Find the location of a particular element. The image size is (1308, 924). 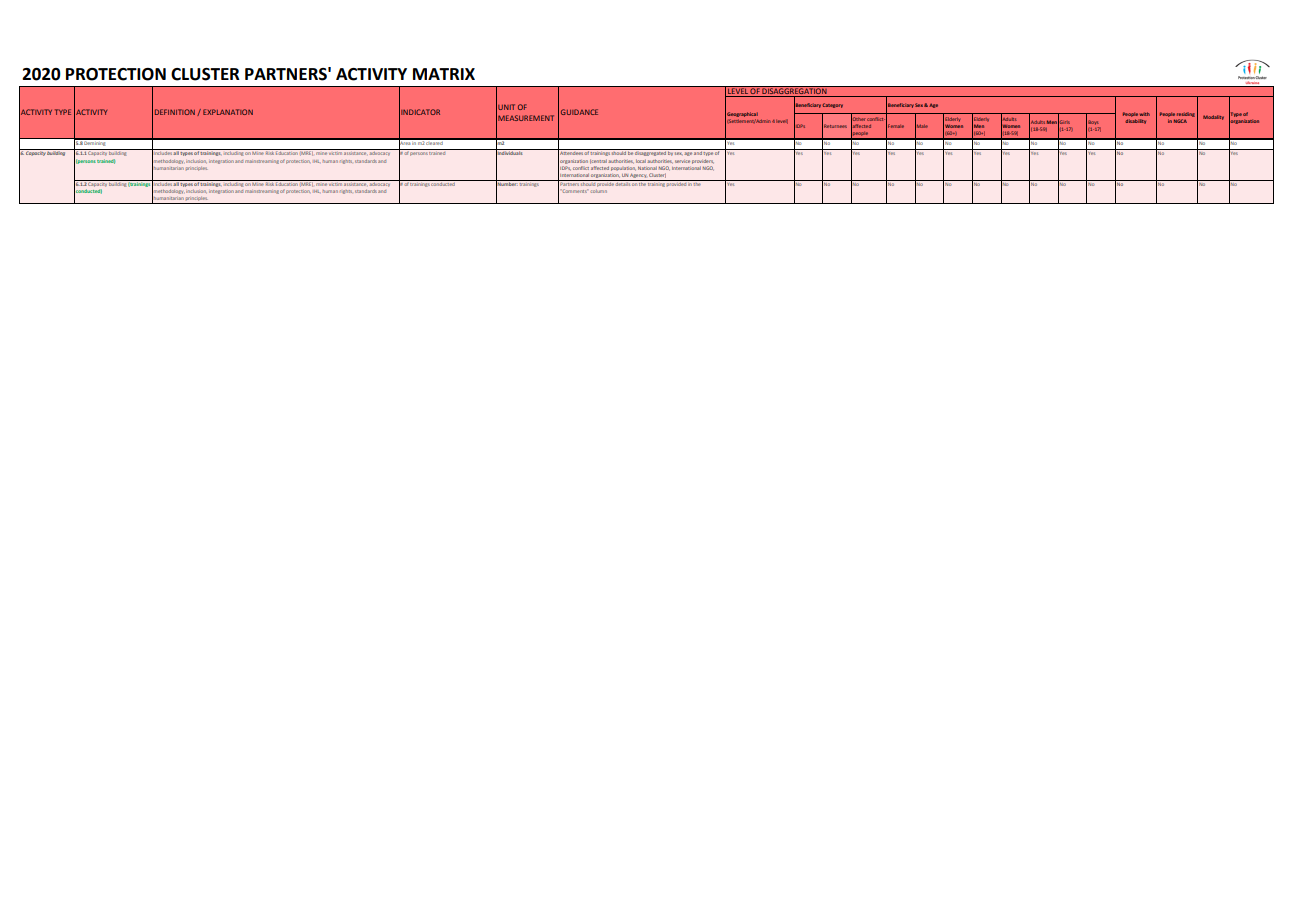

feasible is located at coordinates (623, 203).
